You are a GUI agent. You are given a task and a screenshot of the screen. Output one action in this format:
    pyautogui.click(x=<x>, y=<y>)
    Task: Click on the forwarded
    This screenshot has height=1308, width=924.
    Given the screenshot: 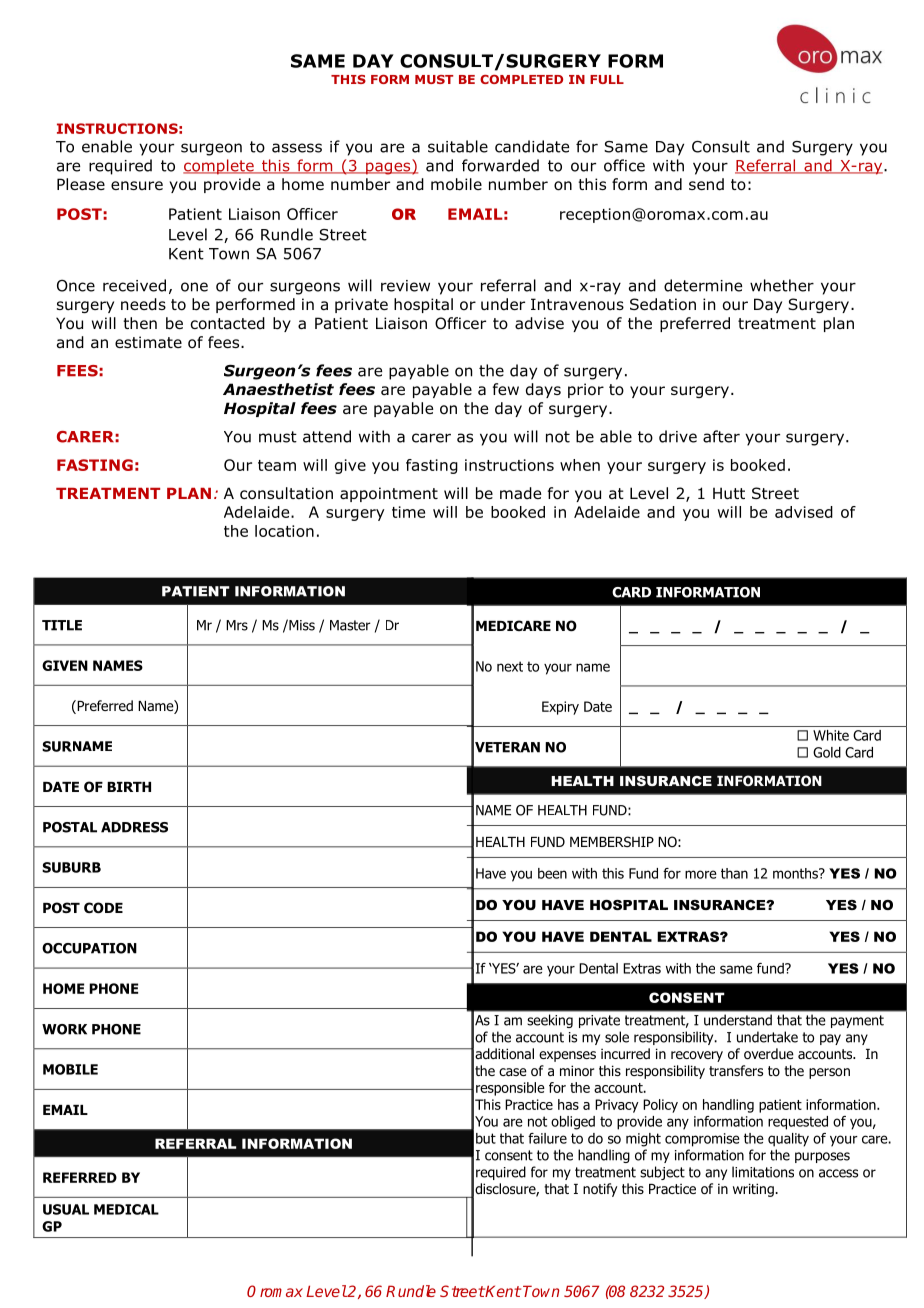 What is the action you would take?
    pyautogui.click(x=500, y=165)
